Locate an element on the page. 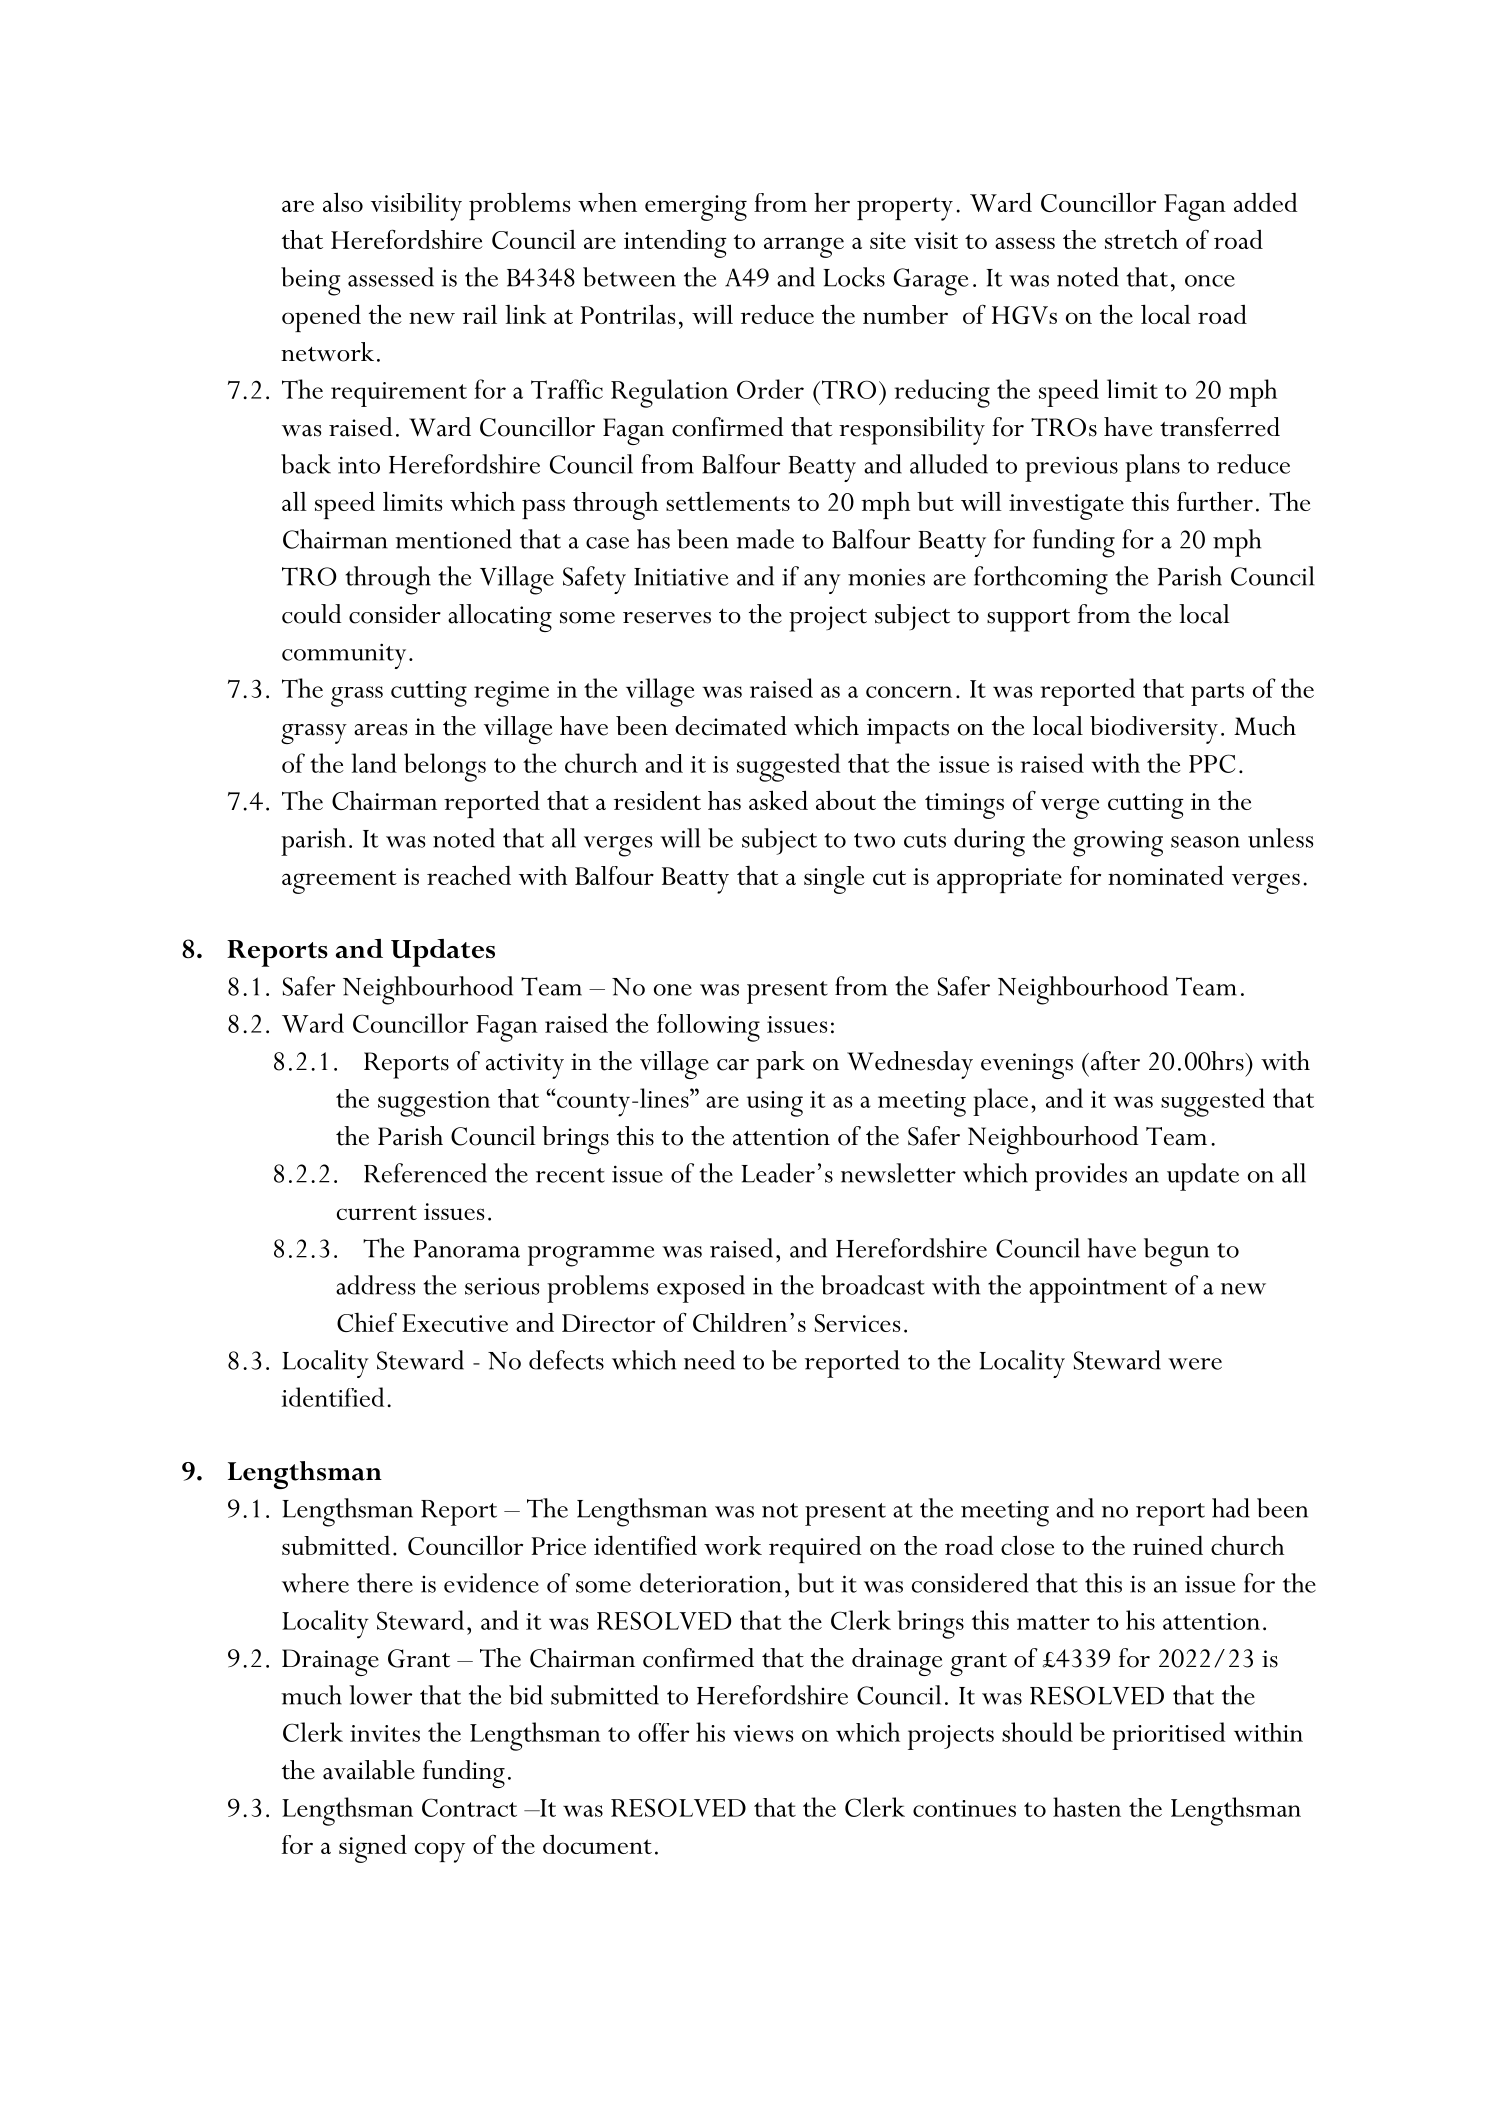 This image has height=2121, width=1500. allocating is located at coordinates (500, 618).
